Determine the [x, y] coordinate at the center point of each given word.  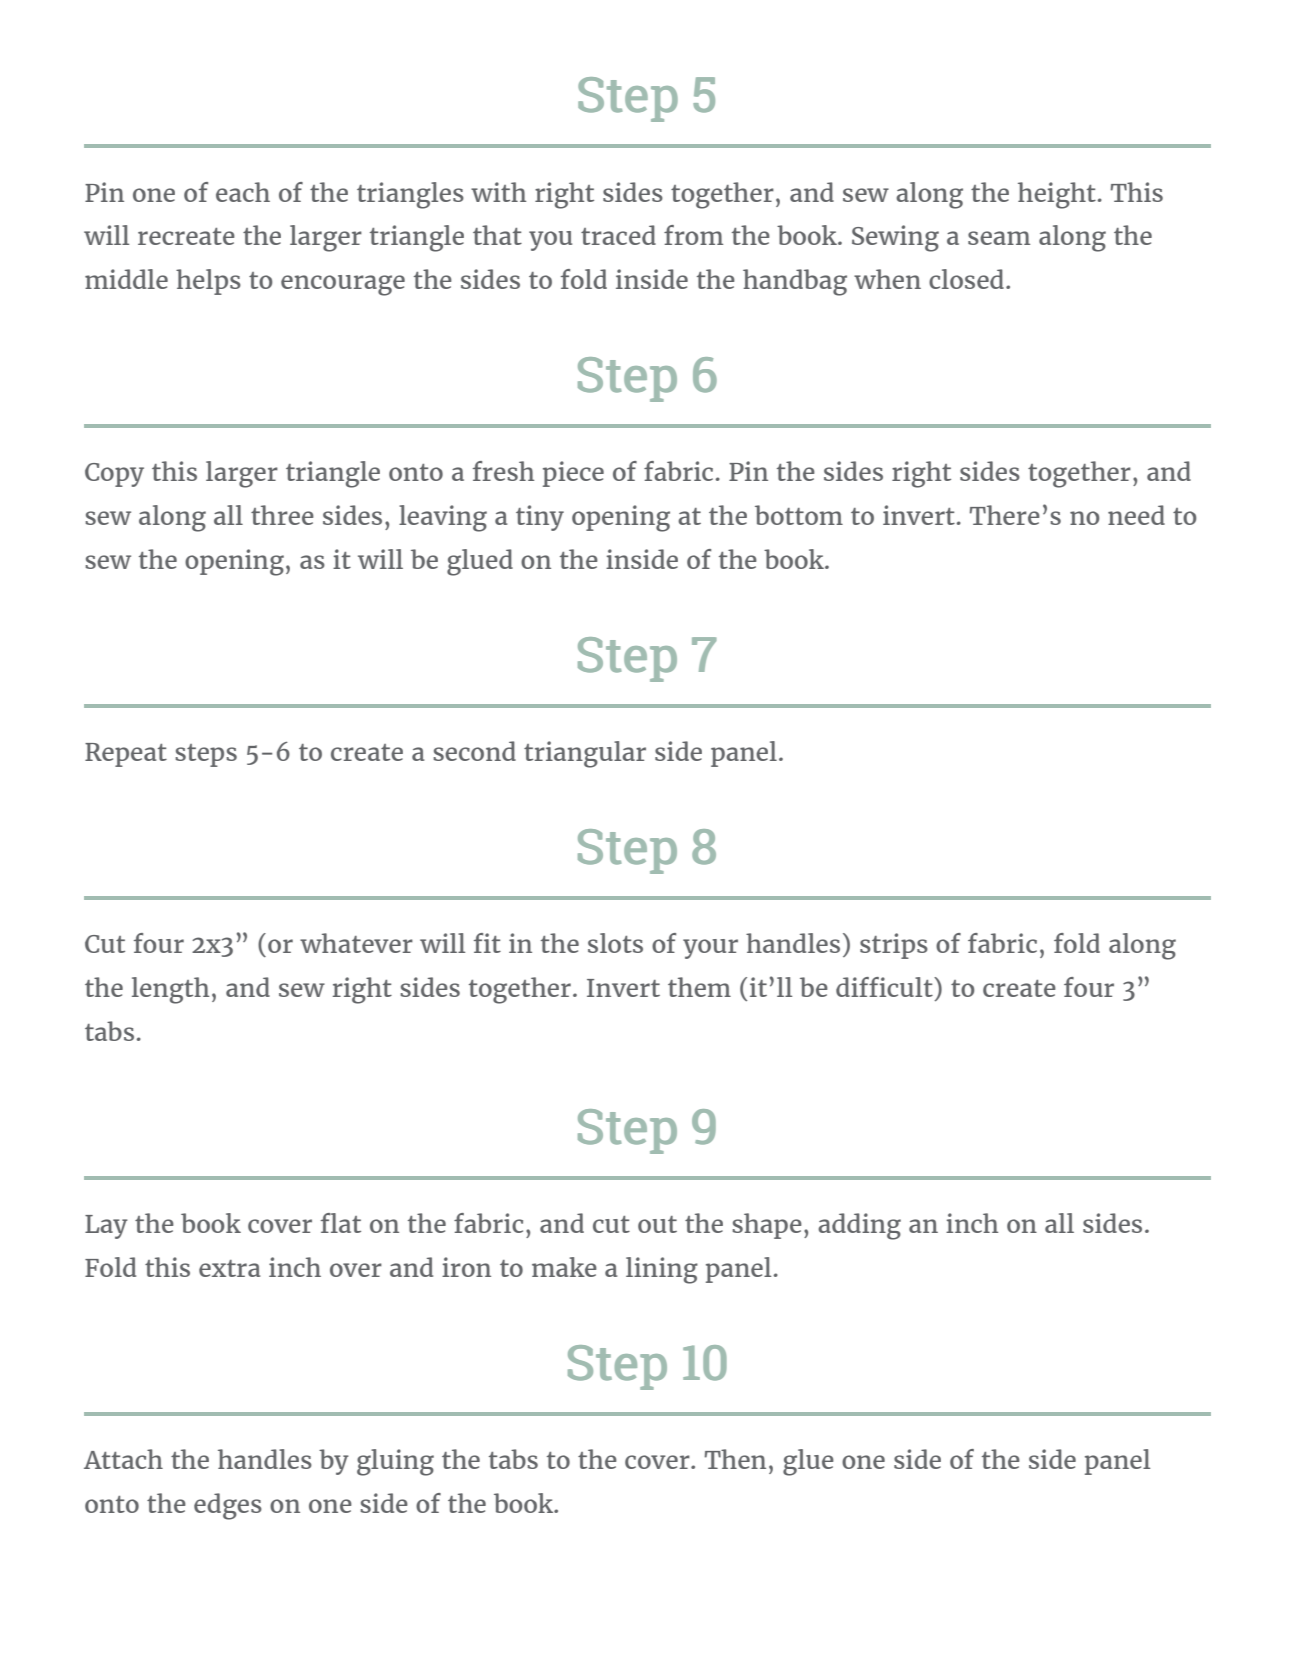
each [243, 192]
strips [894, 946]
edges [228, 1506]
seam [999, 238]
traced [618, 235]
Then [735, 1459]
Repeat [126, 755]
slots [615, 943]
